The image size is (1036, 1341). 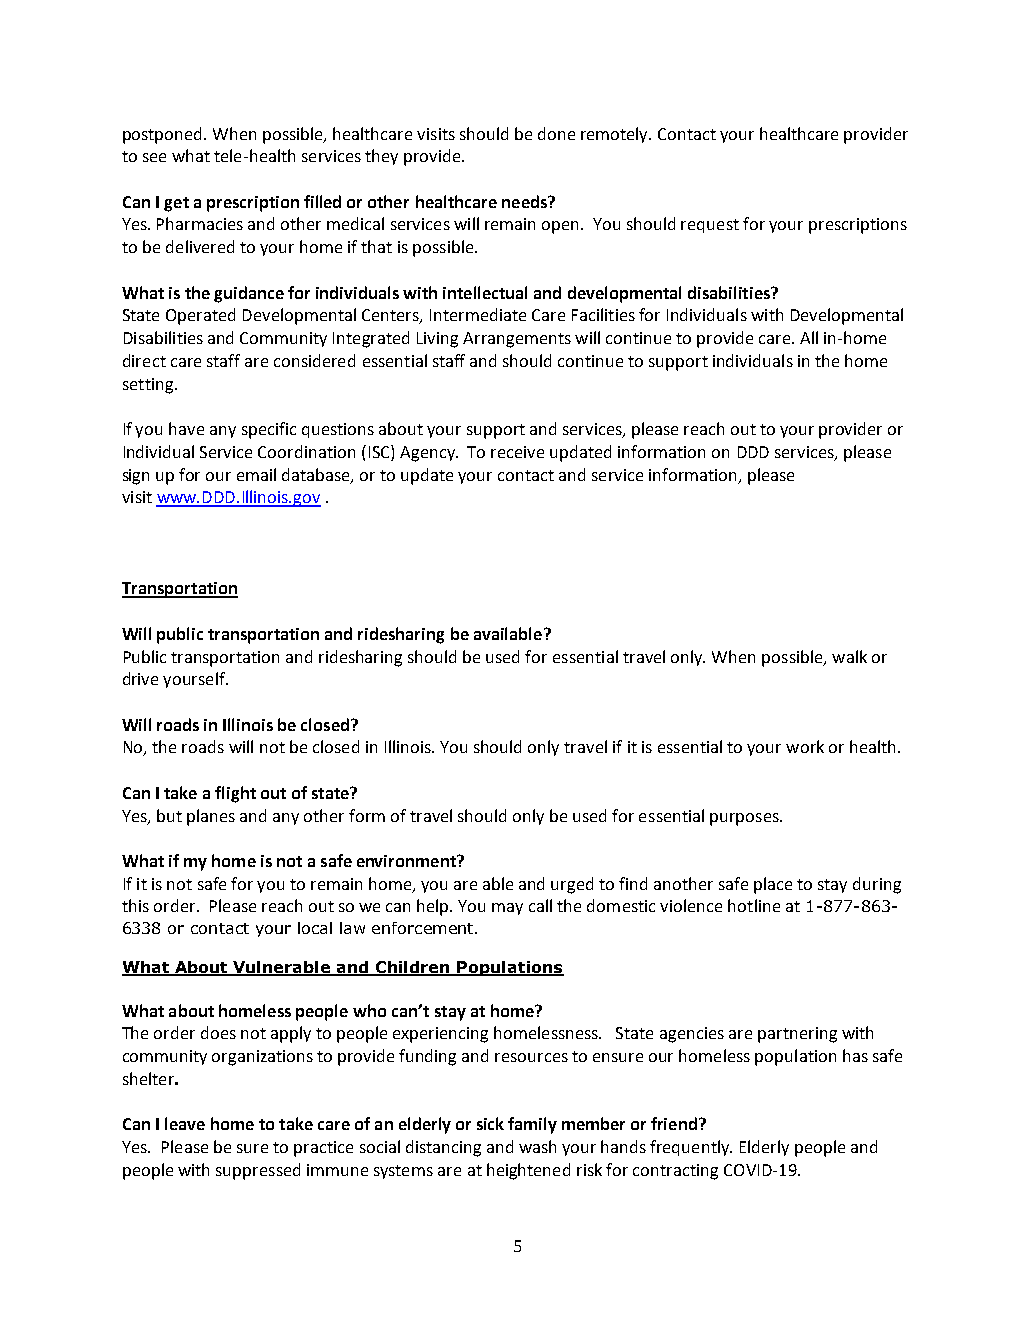 What do you see at coordinates (154, 157) in the document?
I see `see` at bounding box center [154, 157].
